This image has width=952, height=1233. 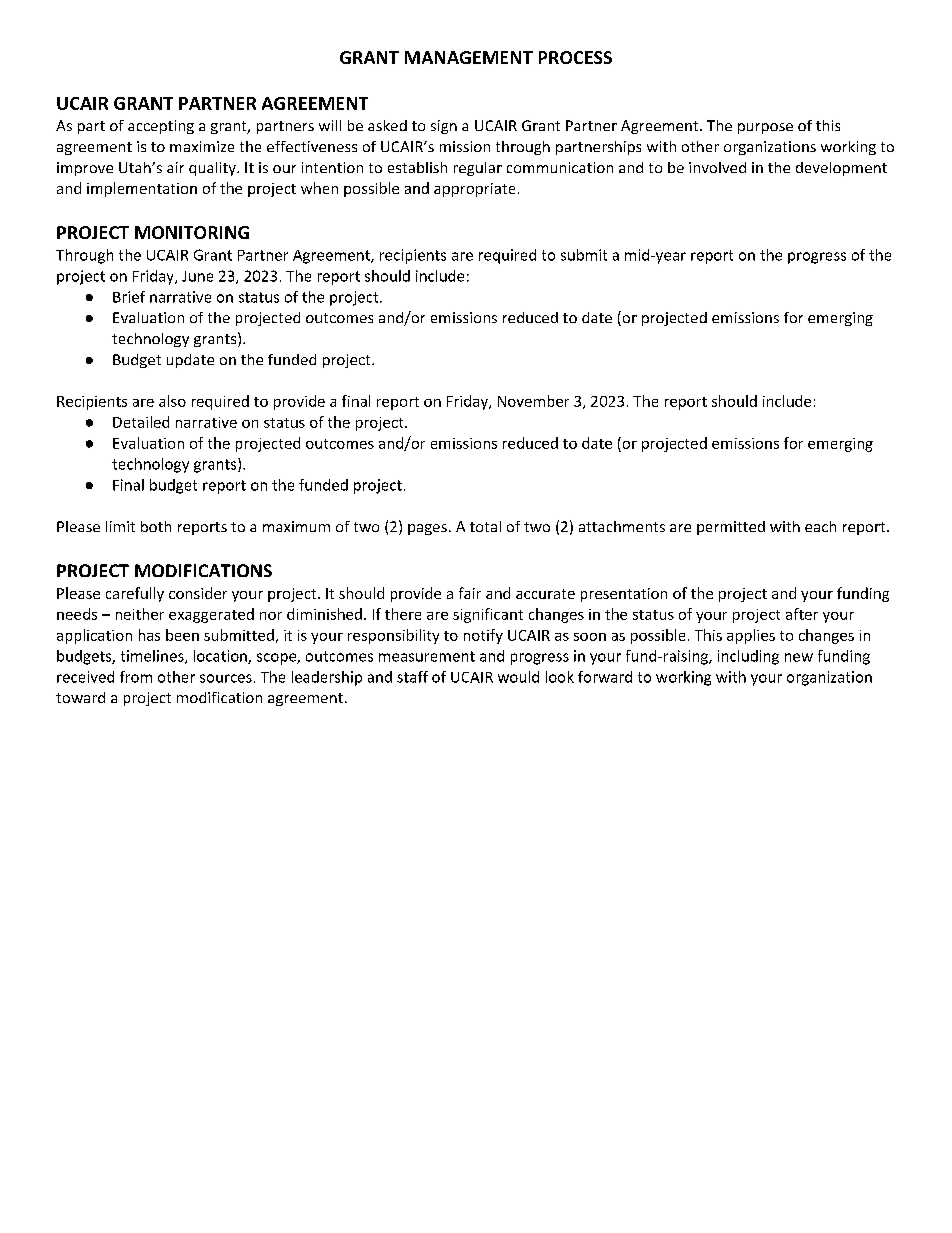 I want to click on involved, so click(x=717, y=167).
